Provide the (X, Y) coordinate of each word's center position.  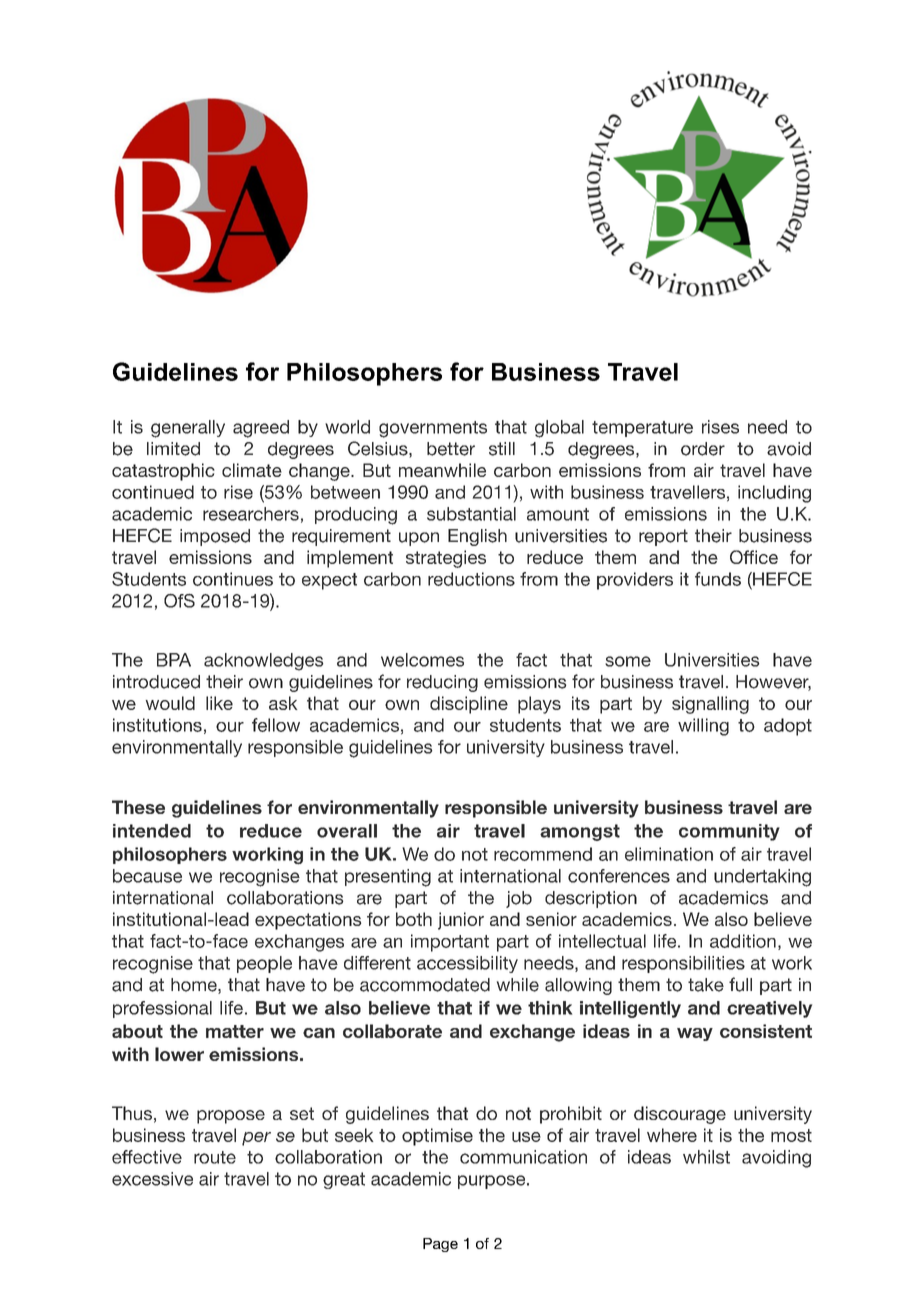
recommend (543, 854)
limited (173, 449)
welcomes (422, 660)
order (703, 449)
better (451, 449)
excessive (152, 1179)
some (628, 661)
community (729, 832)
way (695, 1034)
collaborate (392, 1031)
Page (440, 1245)
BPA (174, 660)
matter (235, 1031)
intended (152, 831)
